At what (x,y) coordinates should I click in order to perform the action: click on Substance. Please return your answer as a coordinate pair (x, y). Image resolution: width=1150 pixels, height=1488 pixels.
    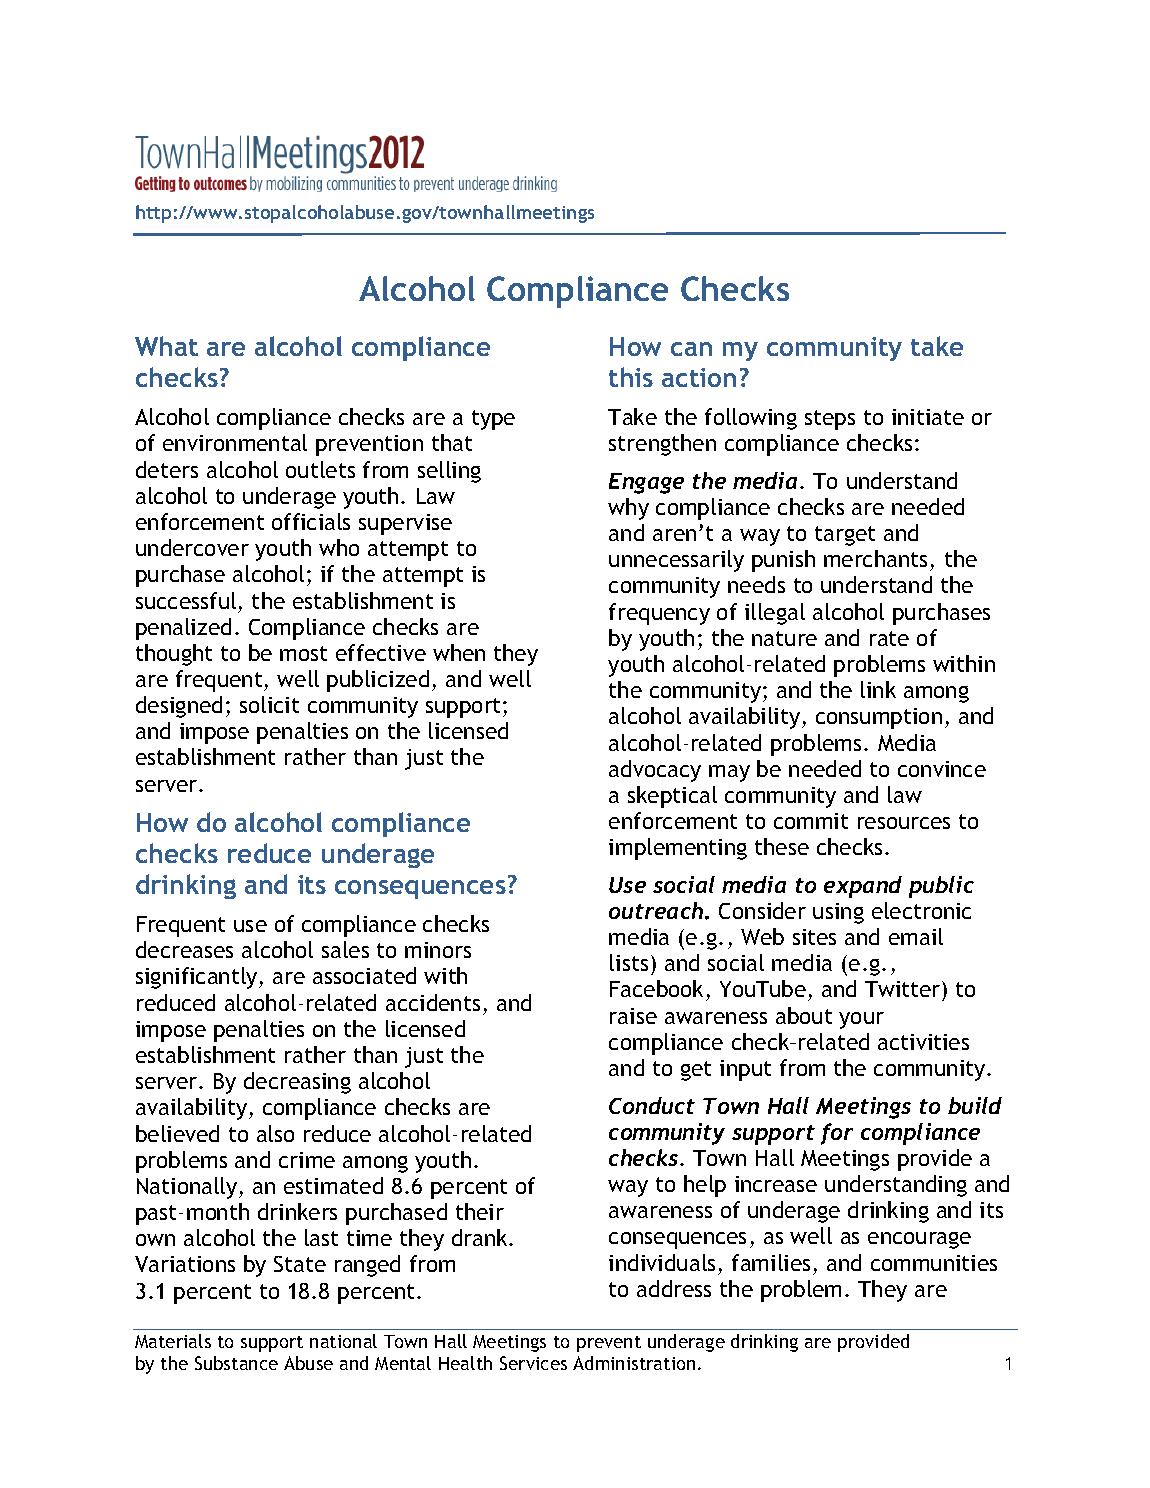
    Looking at the image, I should click on (236, 1363).
